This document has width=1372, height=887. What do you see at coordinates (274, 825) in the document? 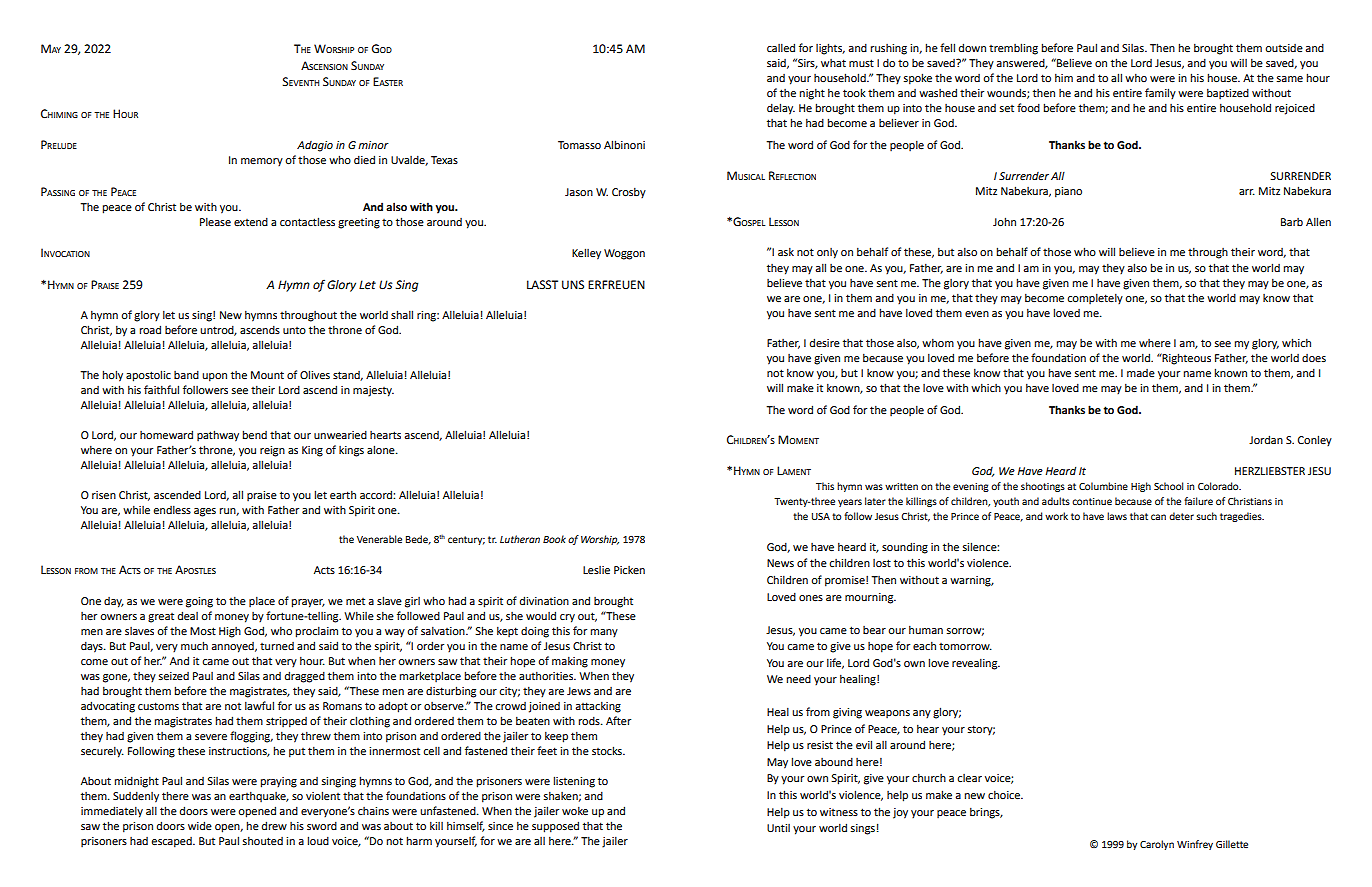
I see `drew` at bounding box center [274, 825].
